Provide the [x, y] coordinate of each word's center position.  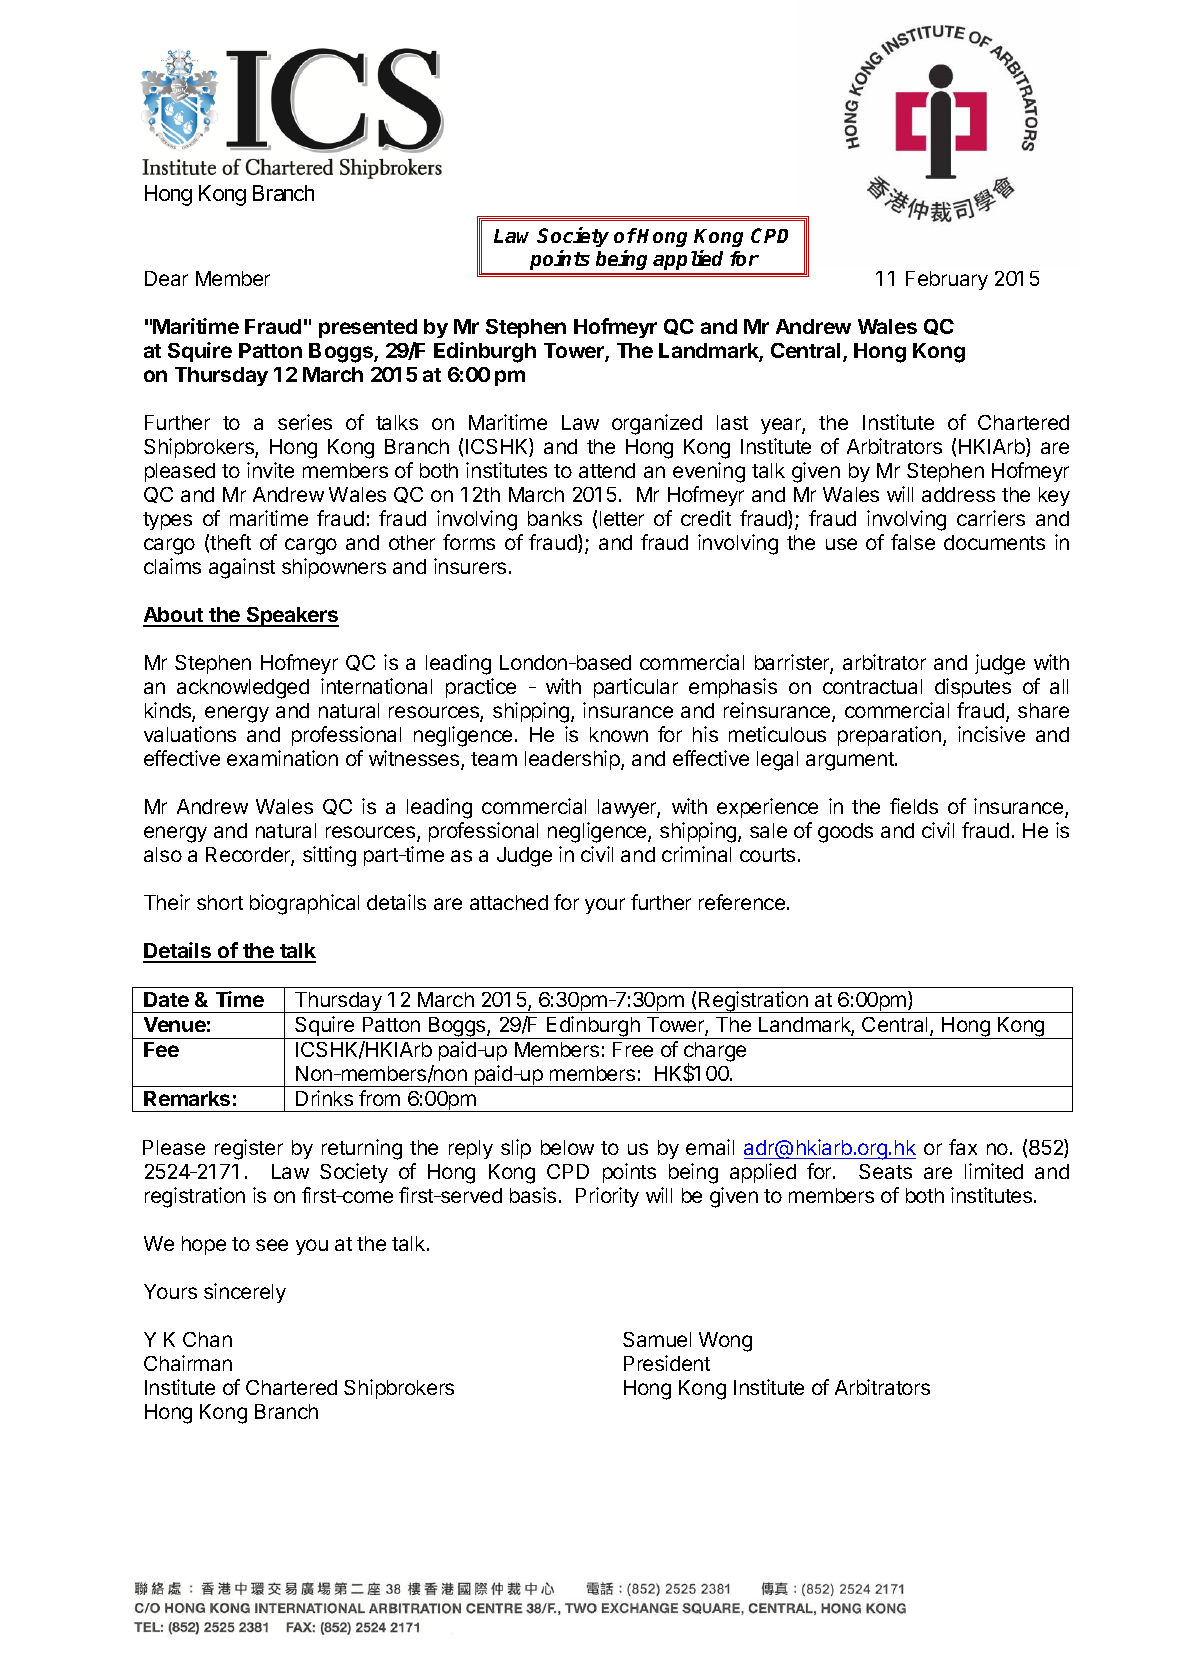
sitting [329, 856]
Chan [207, 1339]
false [913, 542]
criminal [696, 854]
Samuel [657, 1339]
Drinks [324, 1098]
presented [368, 328]
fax [963, 1147]
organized [657, 424]
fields [914, 806]
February [947, 280]
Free [633, 1049]
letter [622, 518]
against [242, 568]
